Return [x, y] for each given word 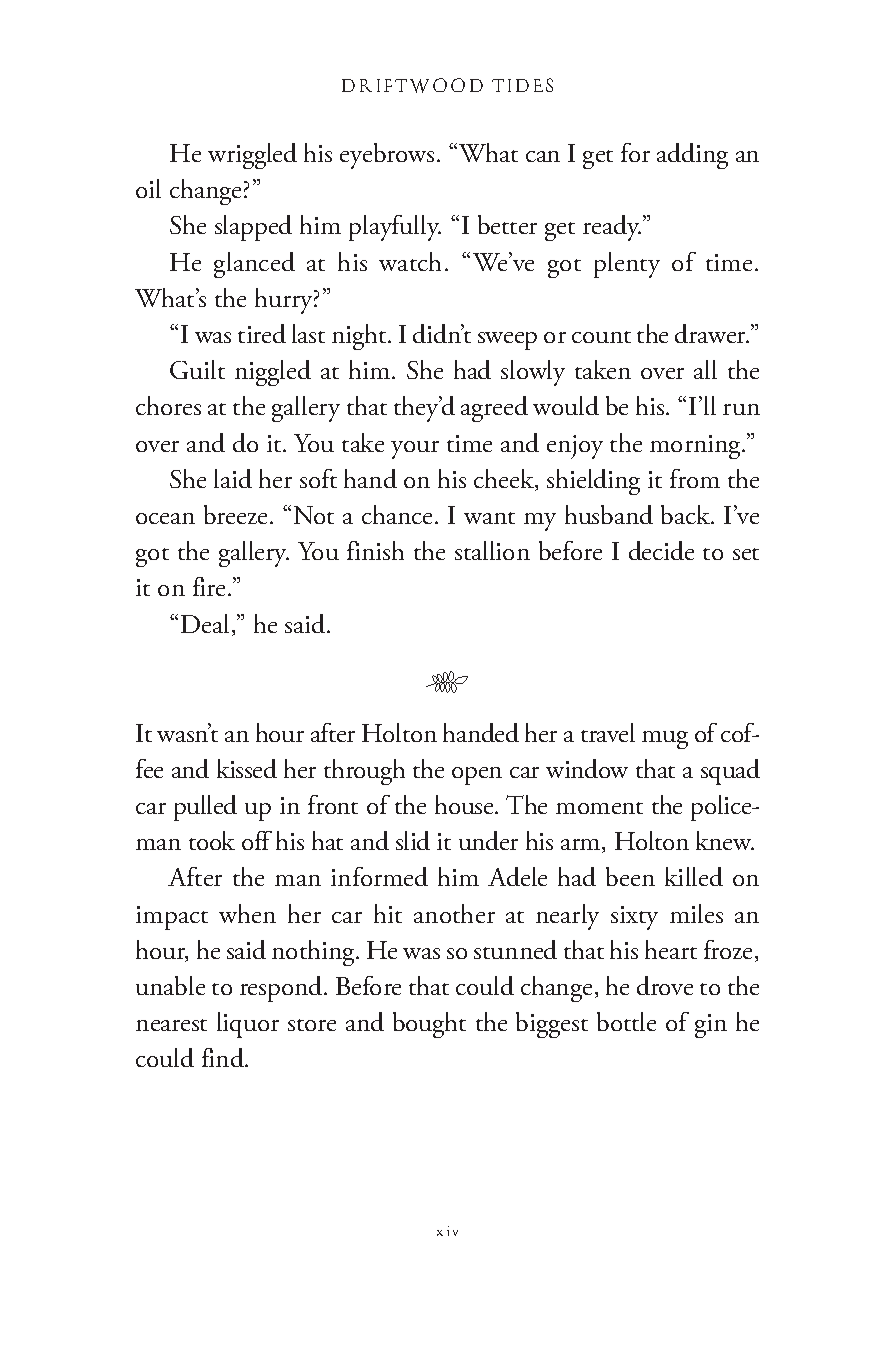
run [741, 409]
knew [725, 840]
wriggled [252, 156]
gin [711, 1026]
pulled [205, 808]
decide [661, 550]
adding [692, 156]
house [465, 804]
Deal [205, 623]
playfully [395, 228]
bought [429, 1025]
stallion [492, 550]
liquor [248, 1025]
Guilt [197, 369]
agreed [494, 409]
